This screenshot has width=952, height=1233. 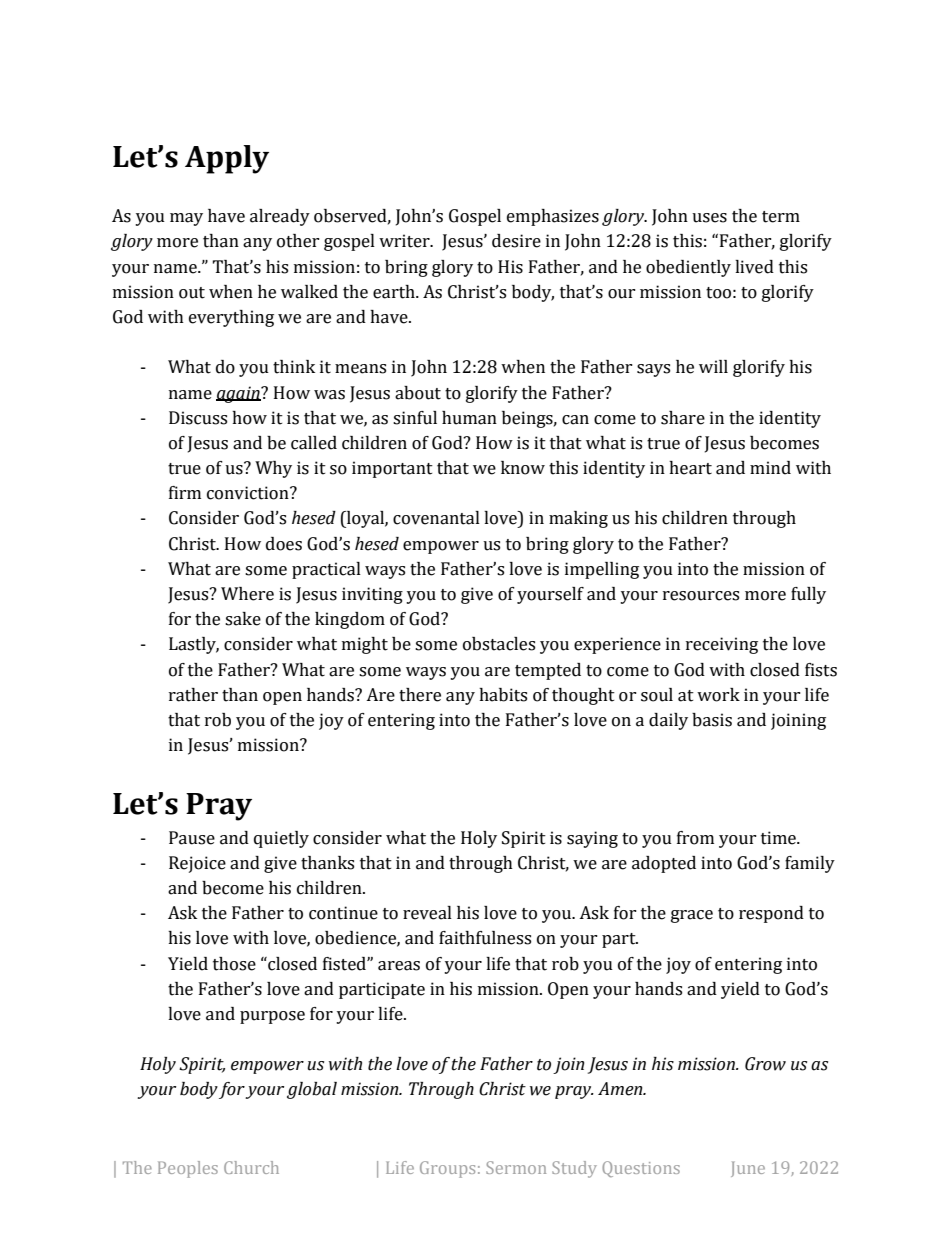 What do you see at coordinates (251, 1167) in the screenshot?
I see `Church` at bounding box center [251, 1167].
